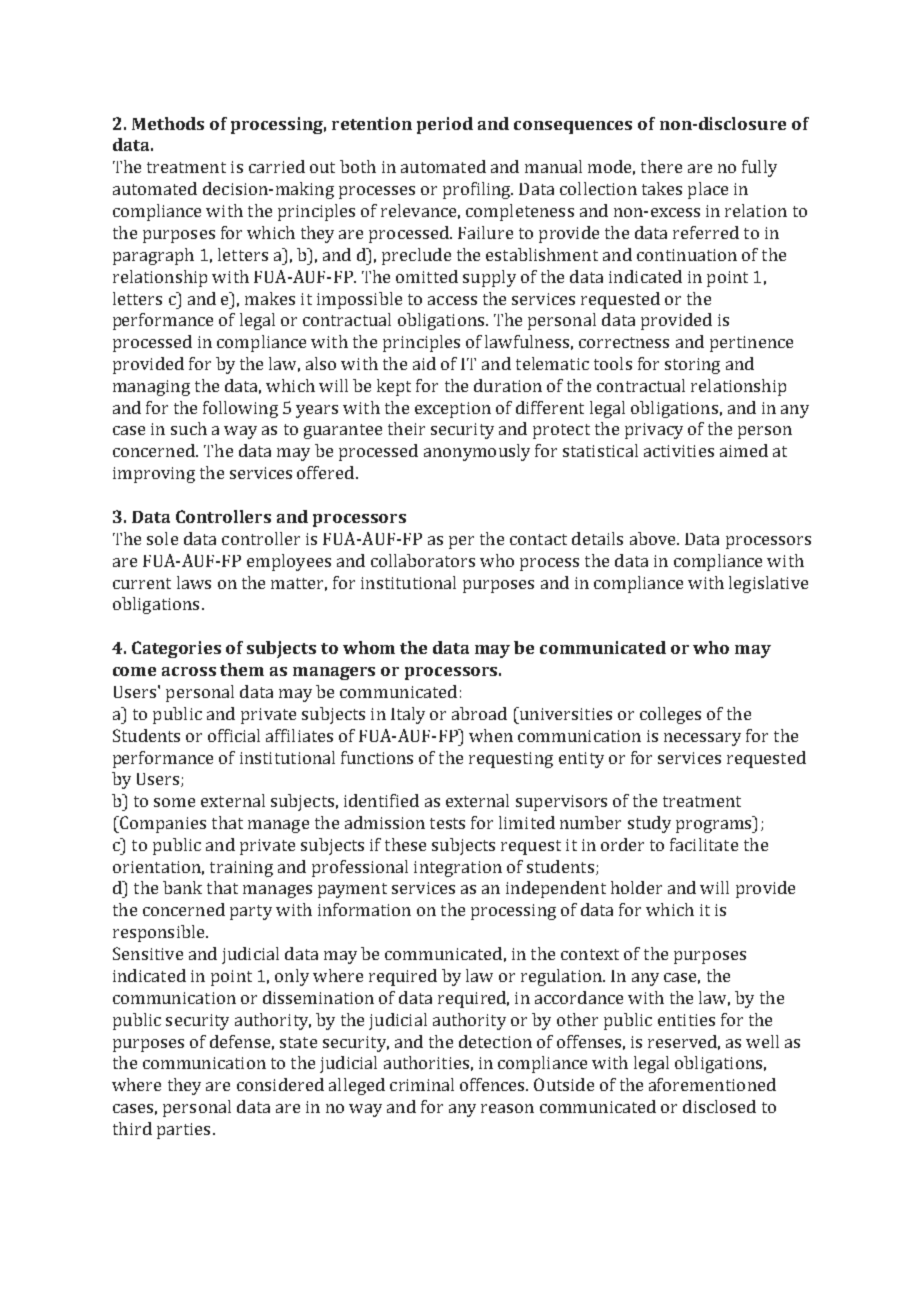 This image has width=924, height=1308. I want to click on period, so click(445, 125).
